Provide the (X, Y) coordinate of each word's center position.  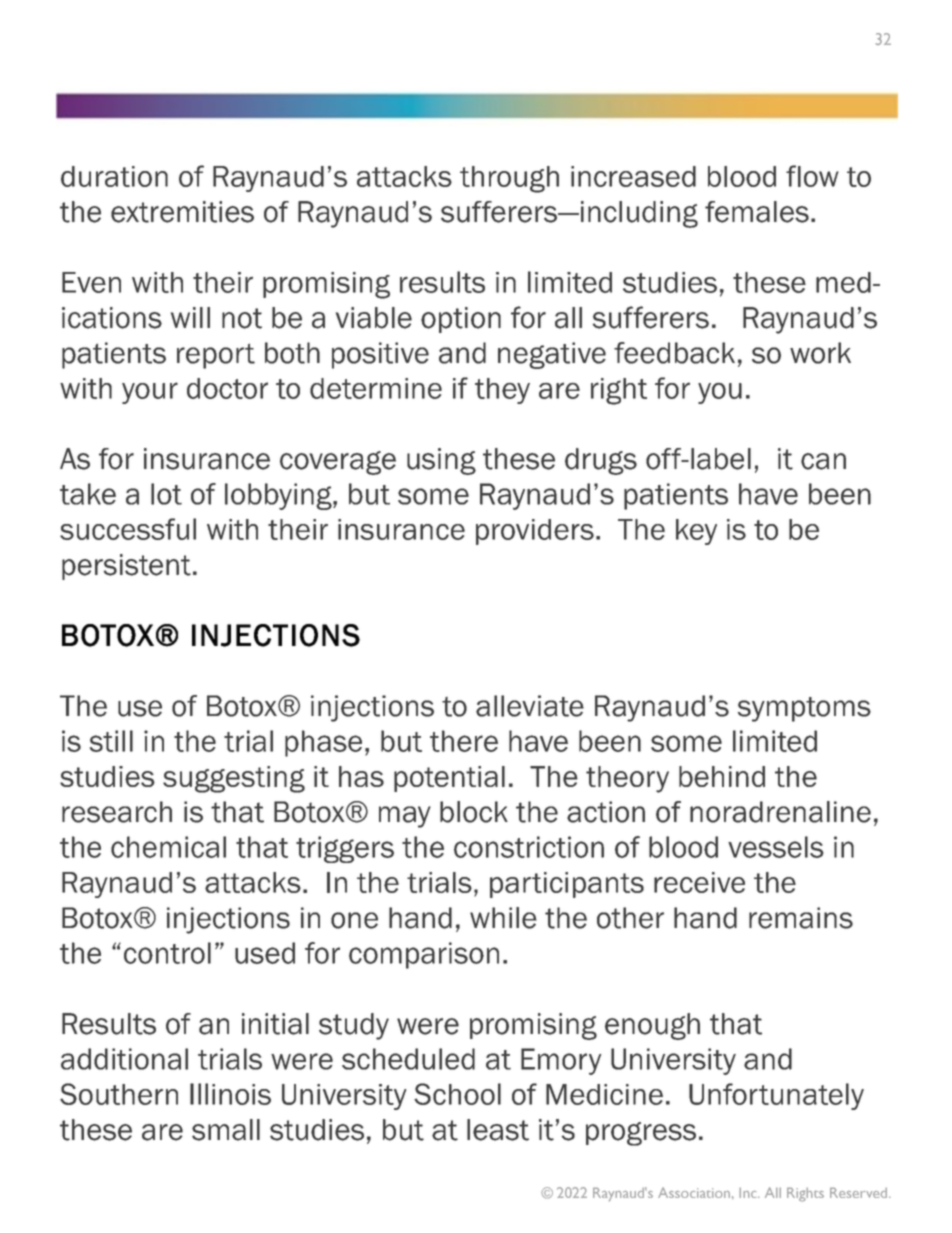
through (509, 179)
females (757, 212)
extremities (182, 212)
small (226, 1130)
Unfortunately (776, 1096)
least (498, 1130)
